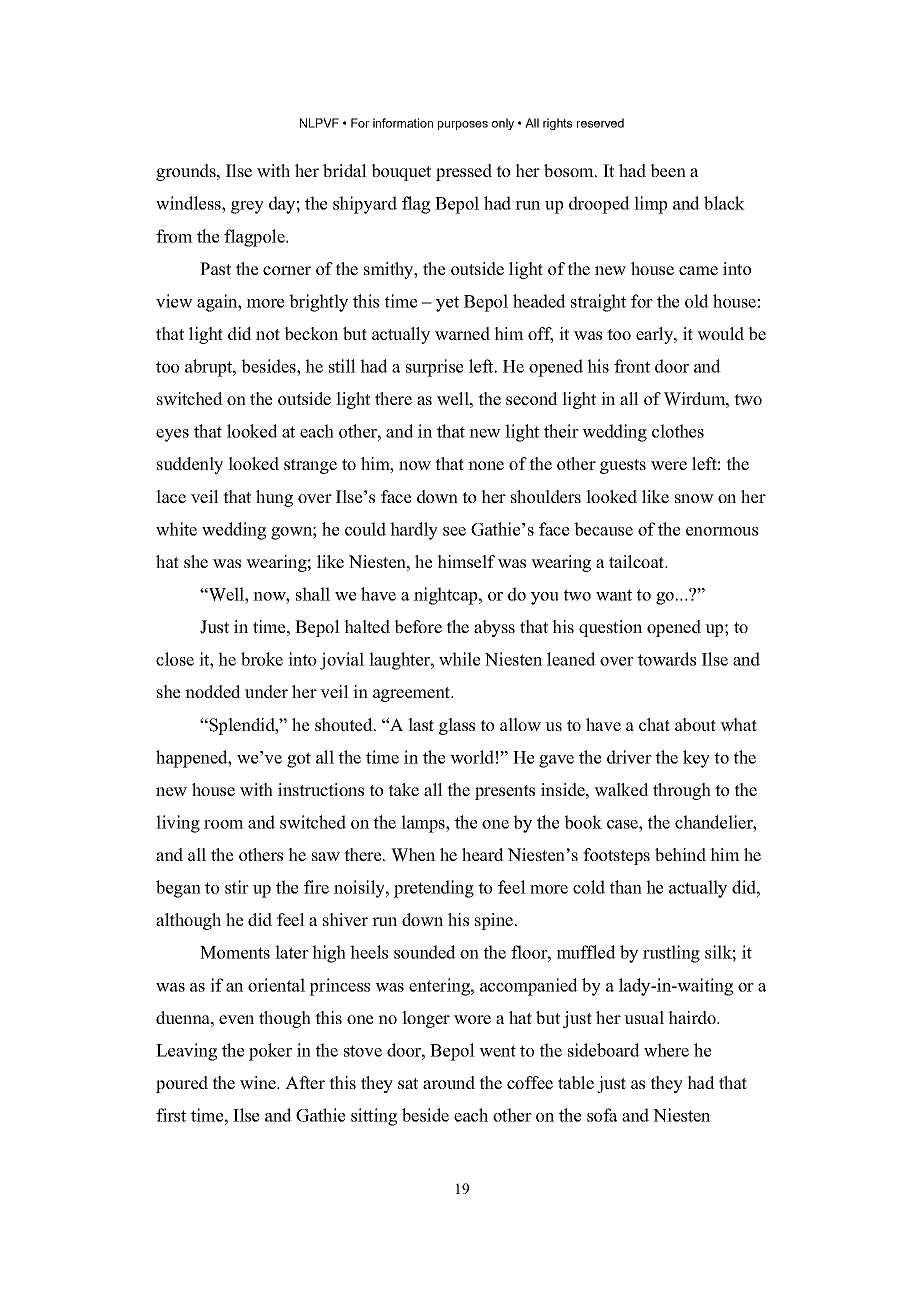 The image size is (924, 1308). What do you see at coordinates (403, 789) in the screenshot?
I see `take` at bounding box center [403, 789].
